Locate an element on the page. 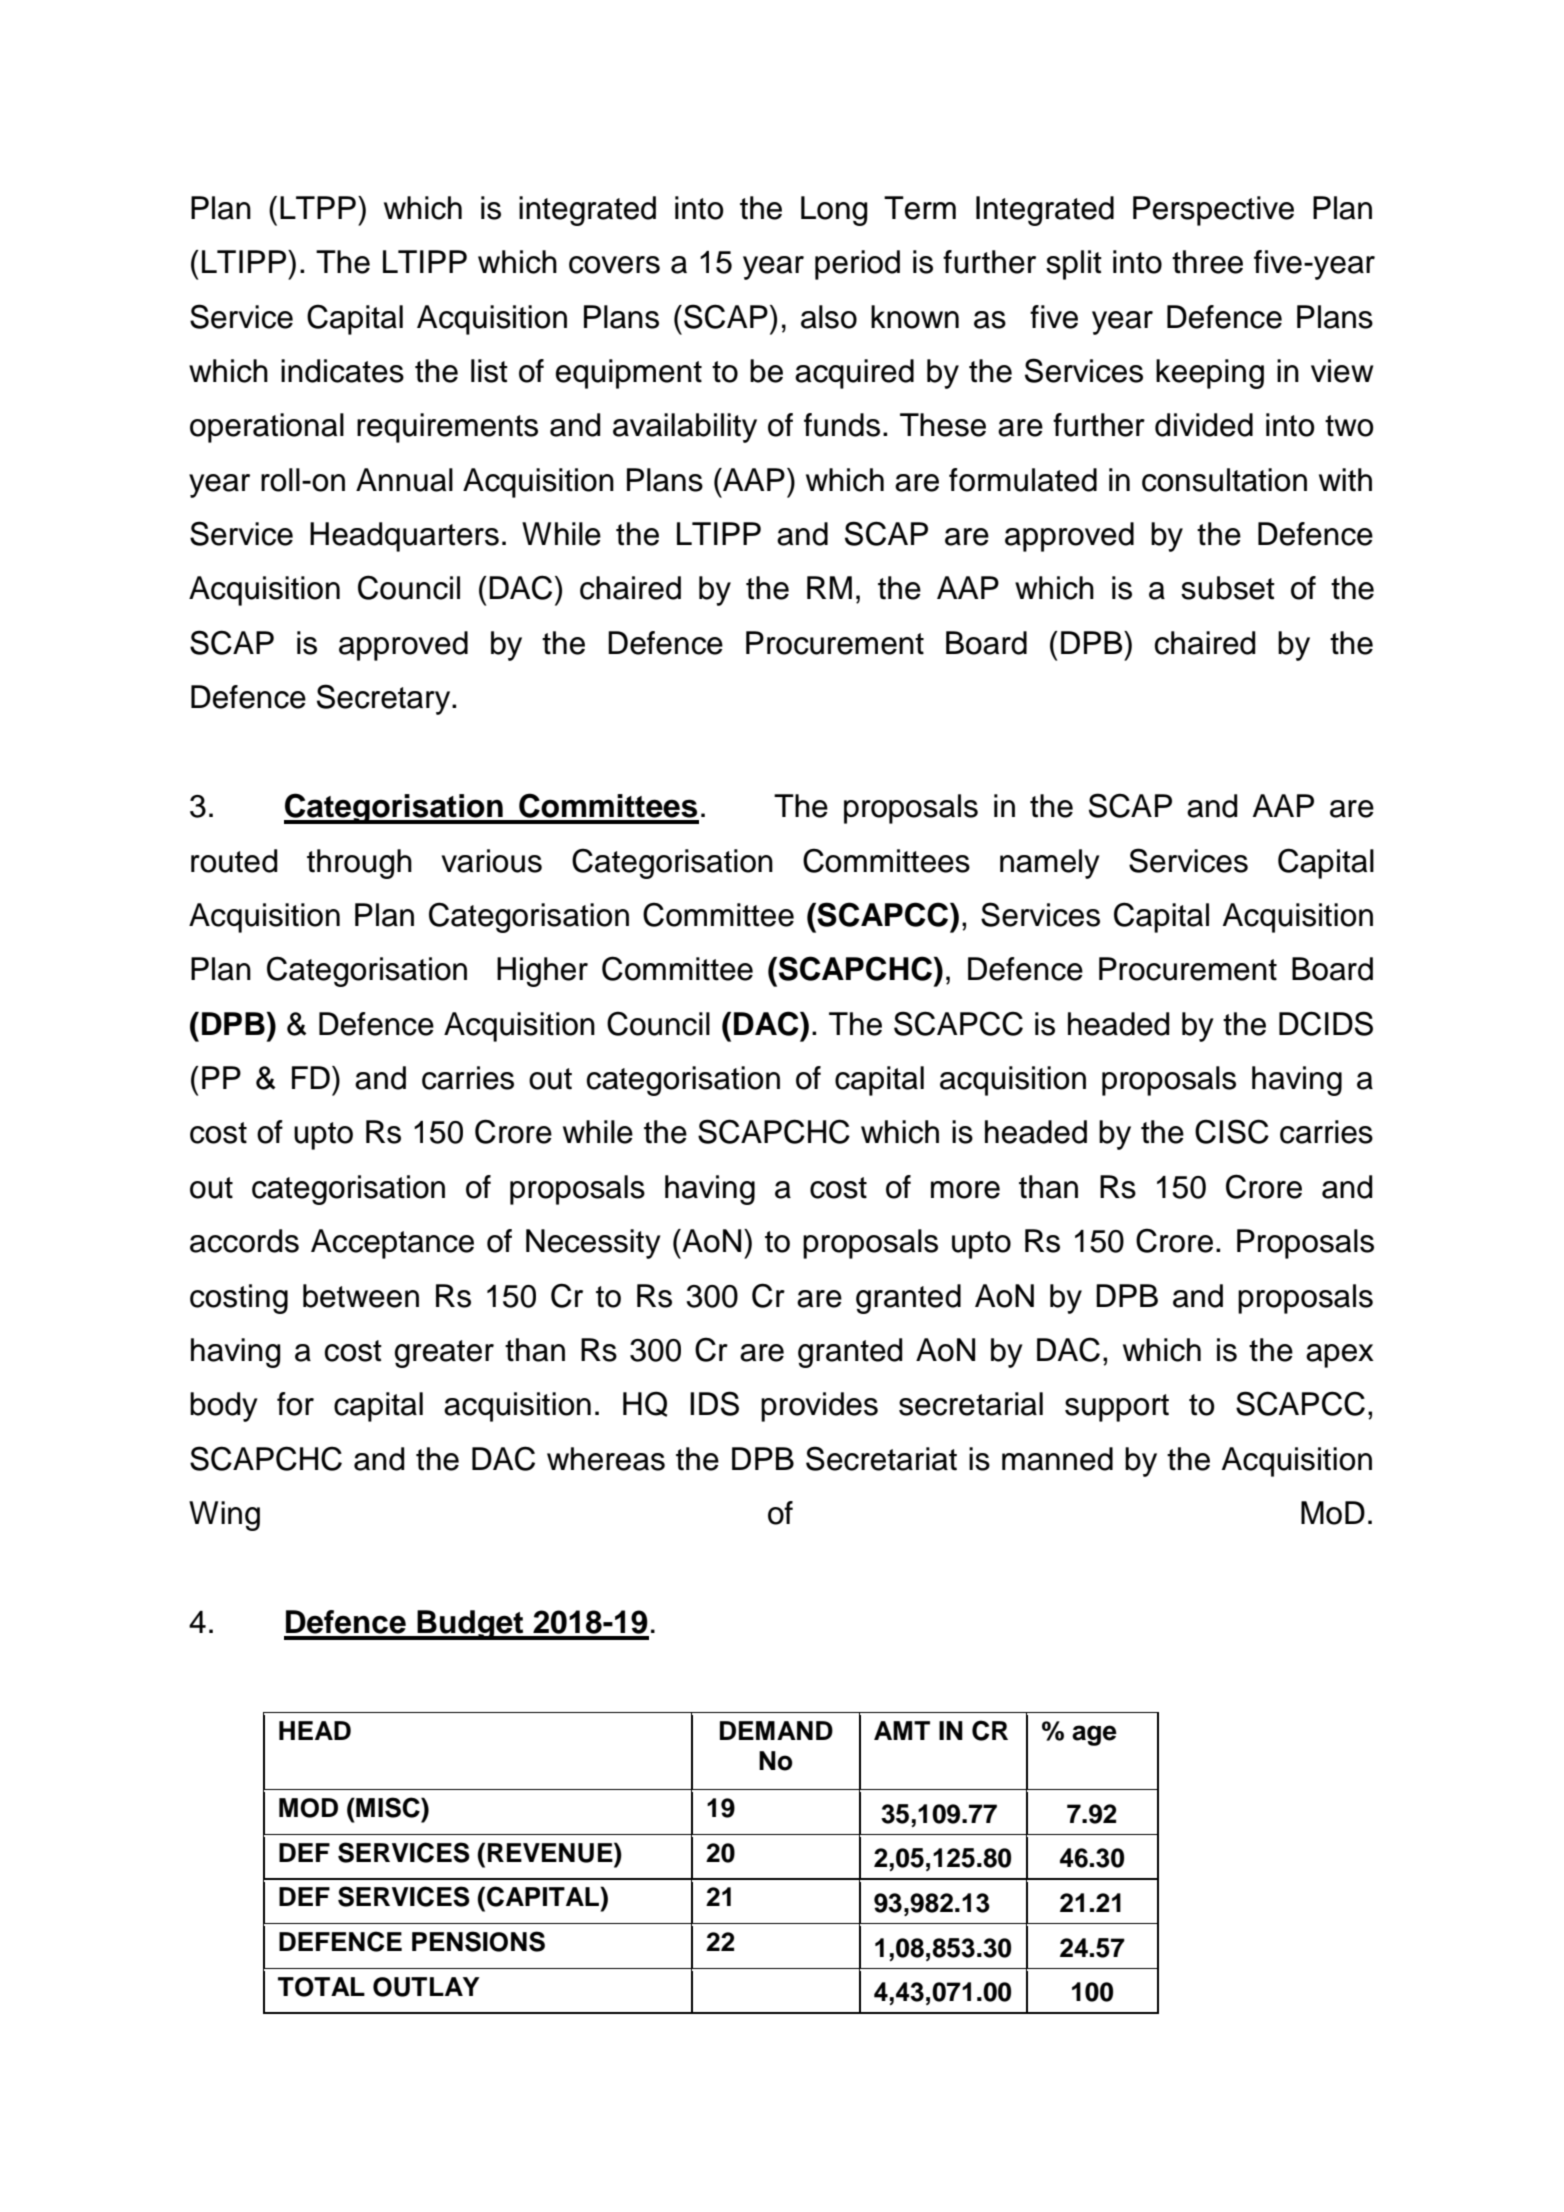  more is located at coordinates (965, 1190).
